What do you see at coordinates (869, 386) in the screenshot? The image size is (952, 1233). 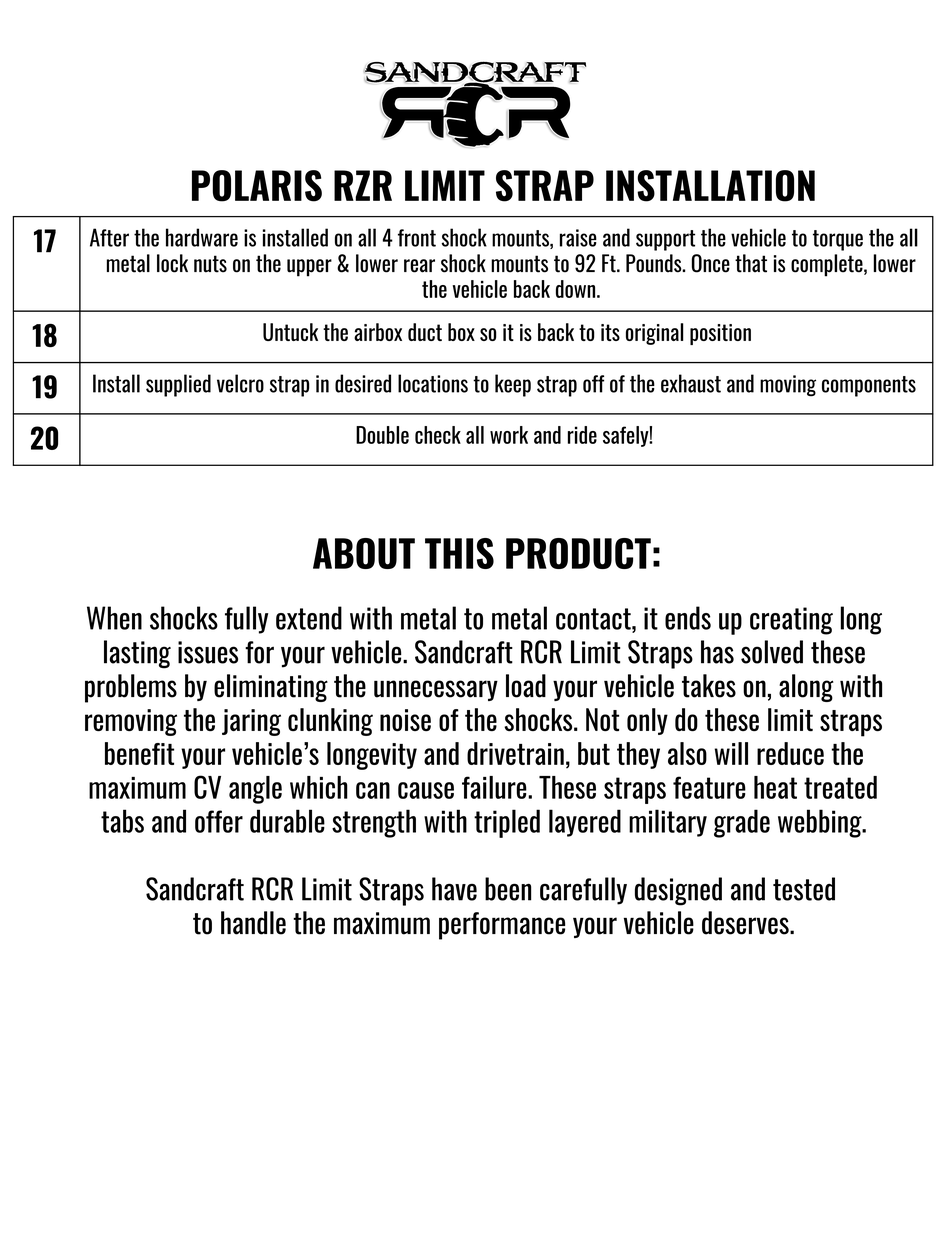 I see `components` at bounding box center [869, 386].
